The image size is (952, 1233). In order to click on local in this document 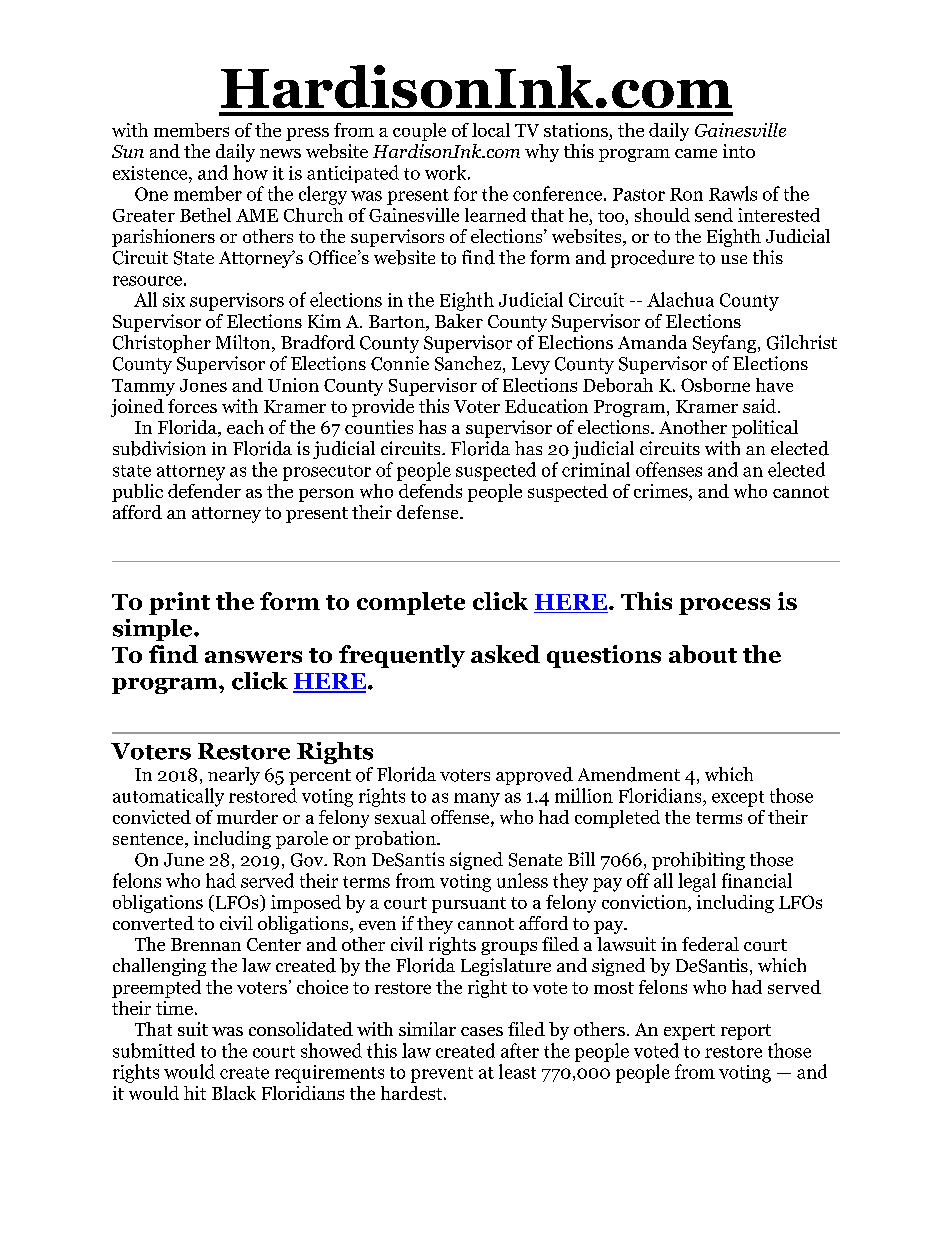, I will do `click(491, 130)`.
